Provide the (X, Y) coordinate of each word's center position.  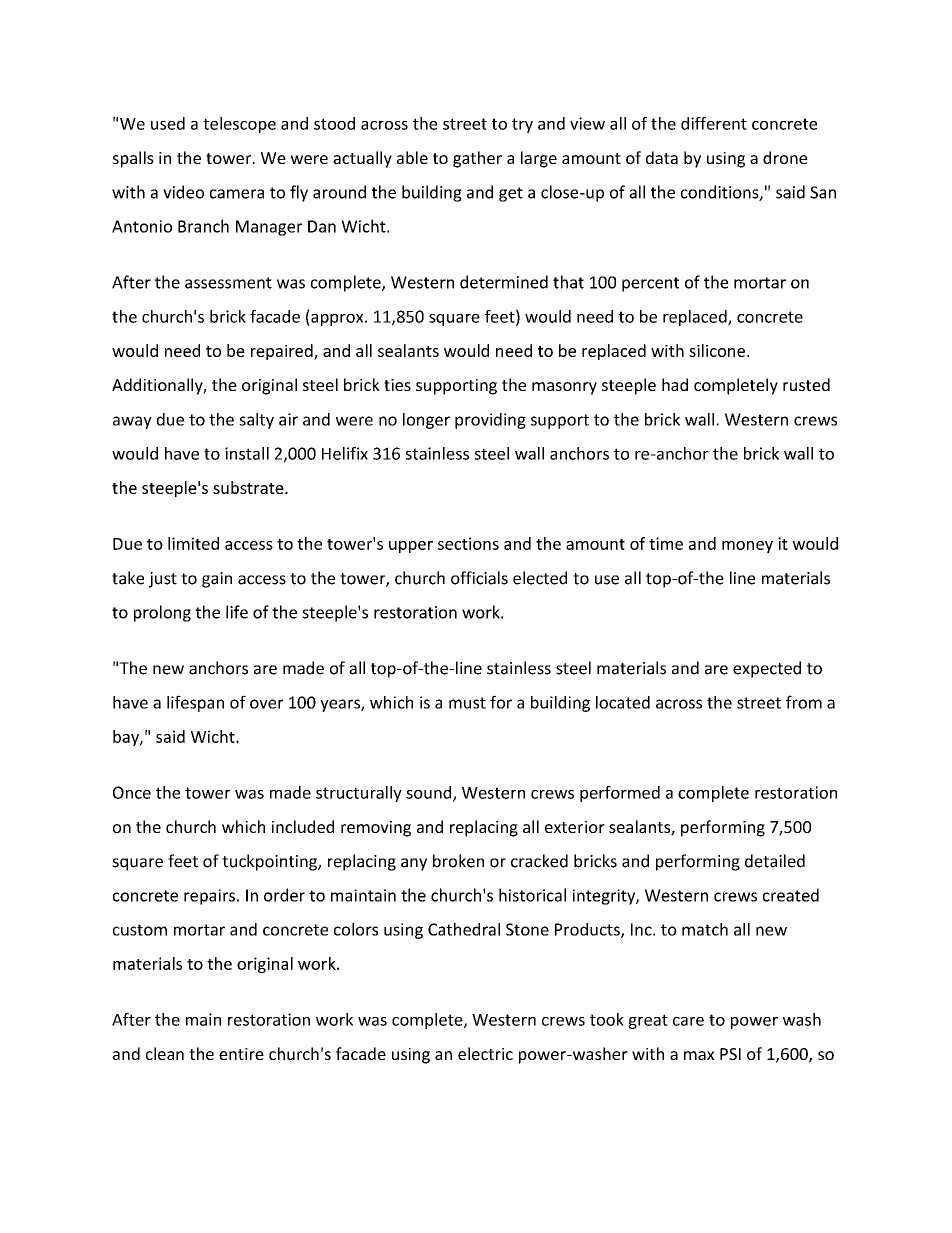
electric (485, 1053)
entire (241, 1054)
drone (785, 157)
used (168, 123)
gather (477, 159)
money (747, 547)
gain (217, 580)
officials (479, 578)
